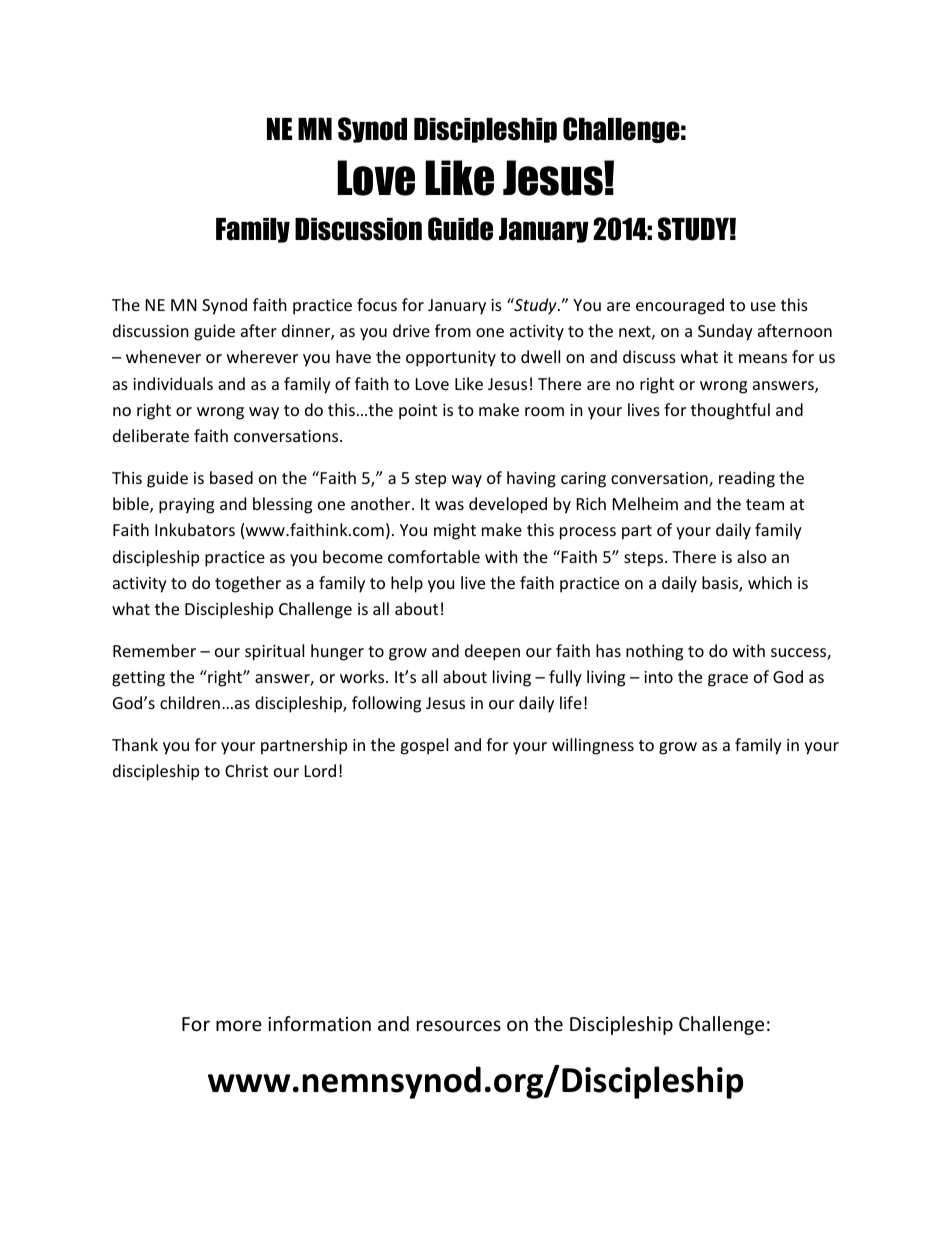 This page has width=952, height=1233. I want to click on praying, so click(186, 506).
